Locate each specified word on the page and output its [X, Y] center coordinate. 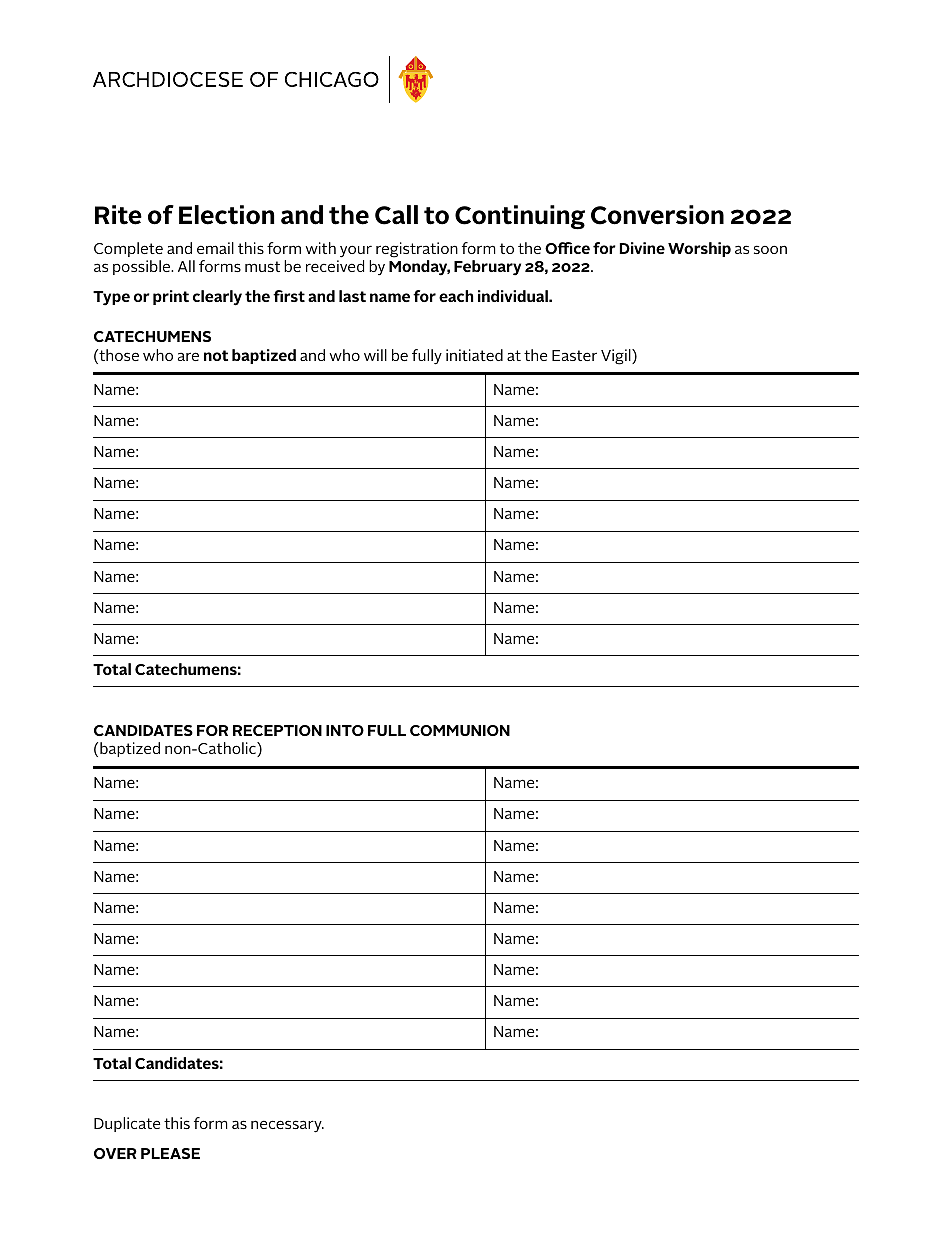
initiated [474, 355]
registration [417, 250]
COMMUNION [460, 730]
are [188, 356]
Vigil [617, 357]
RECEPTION [277, 730]
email [215, 248]
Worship [699, 249]
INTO [345, 730]
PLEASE [170, 1153]
